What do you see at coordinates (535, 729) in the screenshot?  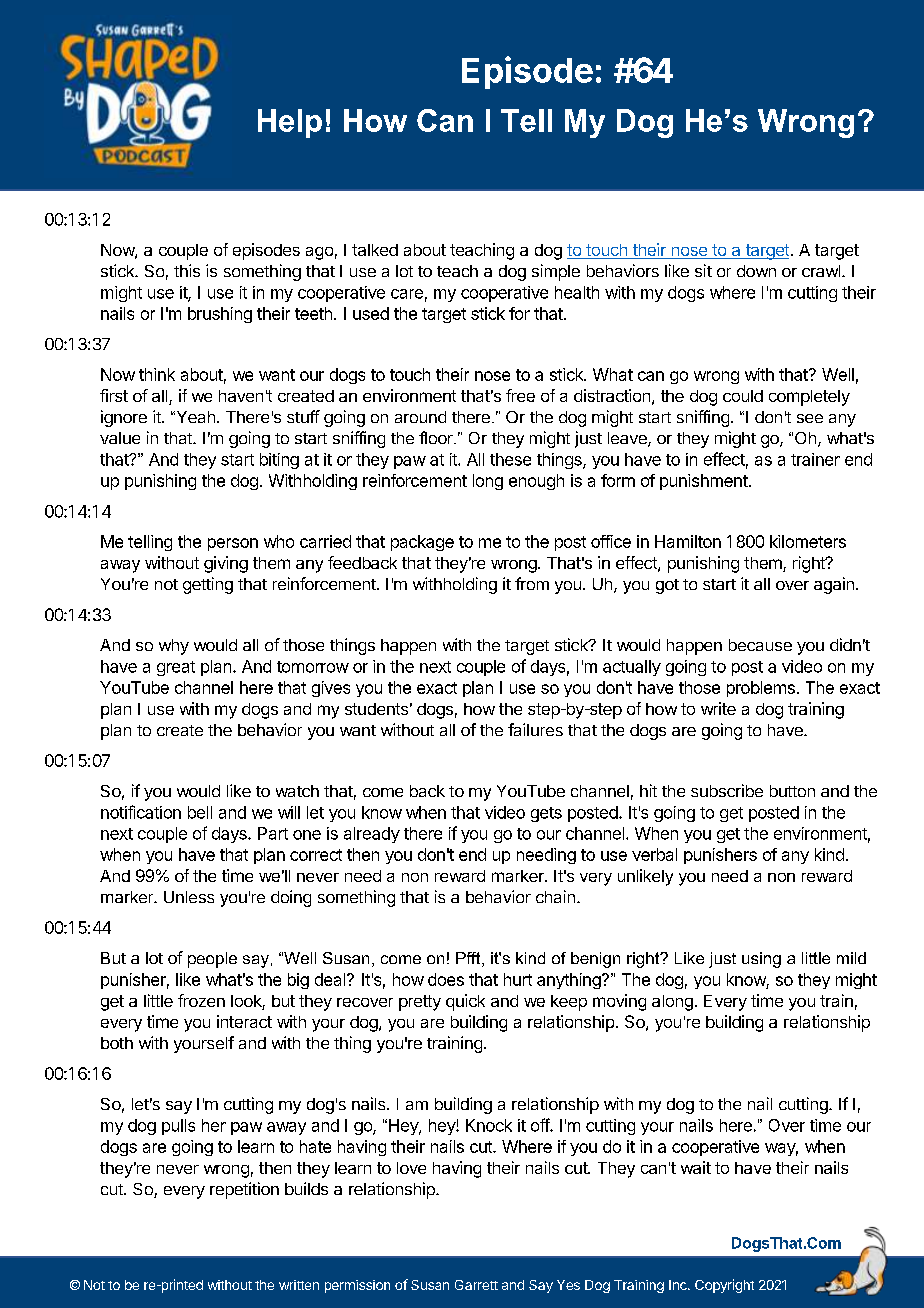 I see `failures` at bounding box center [535, 729].
